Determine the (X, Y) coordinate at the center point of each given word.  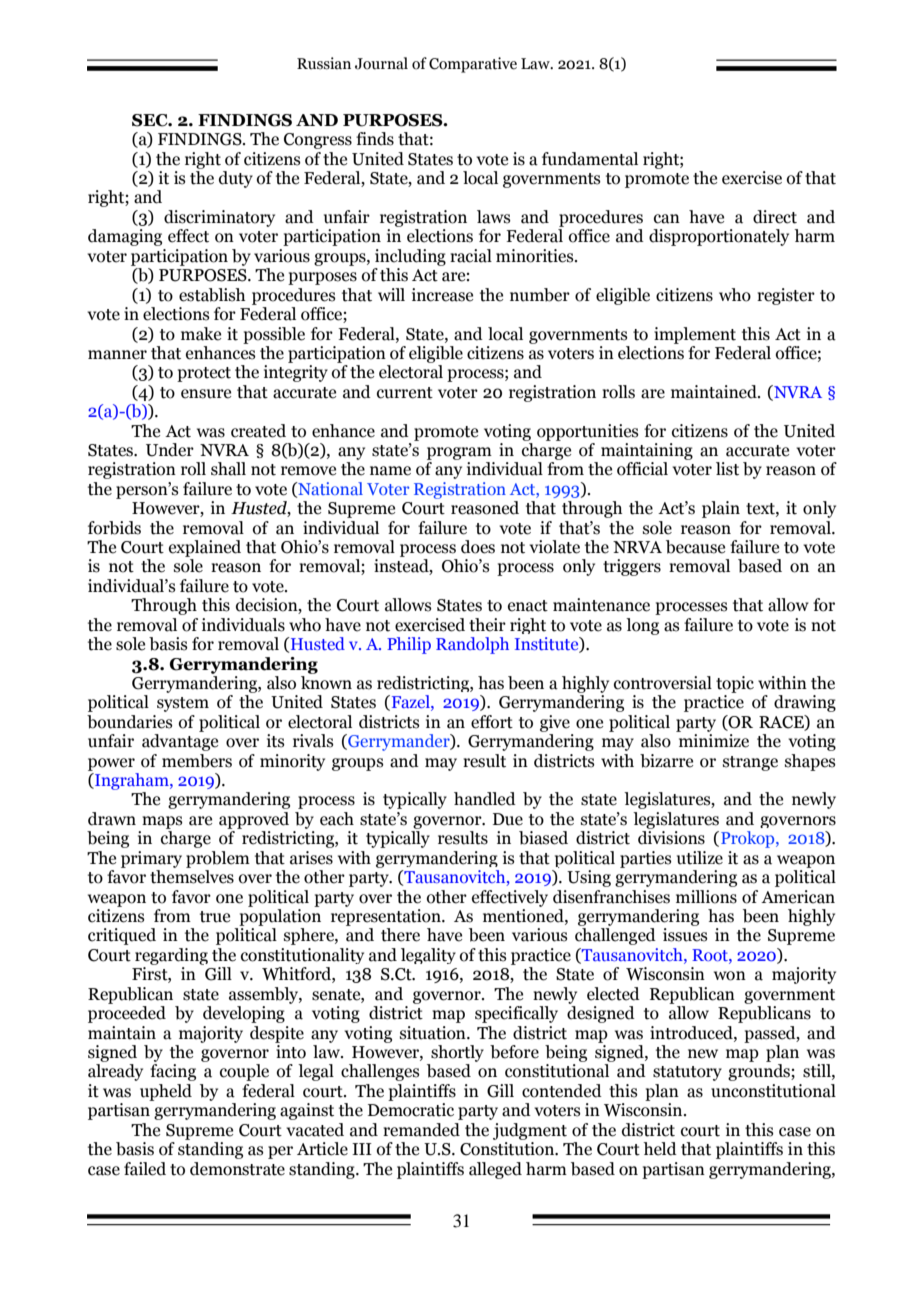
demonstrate (237, 1169)
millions (706, 897)
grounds (760, 1072)
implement (695, 335)
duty (236, 179)
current (405, 393)
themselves (192, 877)
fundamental (590, 159)
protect (204, 374)
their (487, 625)
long (642, 626)
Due (508, 819)
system (183, 704)
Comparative (473, 65)
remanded (421, 1130)
